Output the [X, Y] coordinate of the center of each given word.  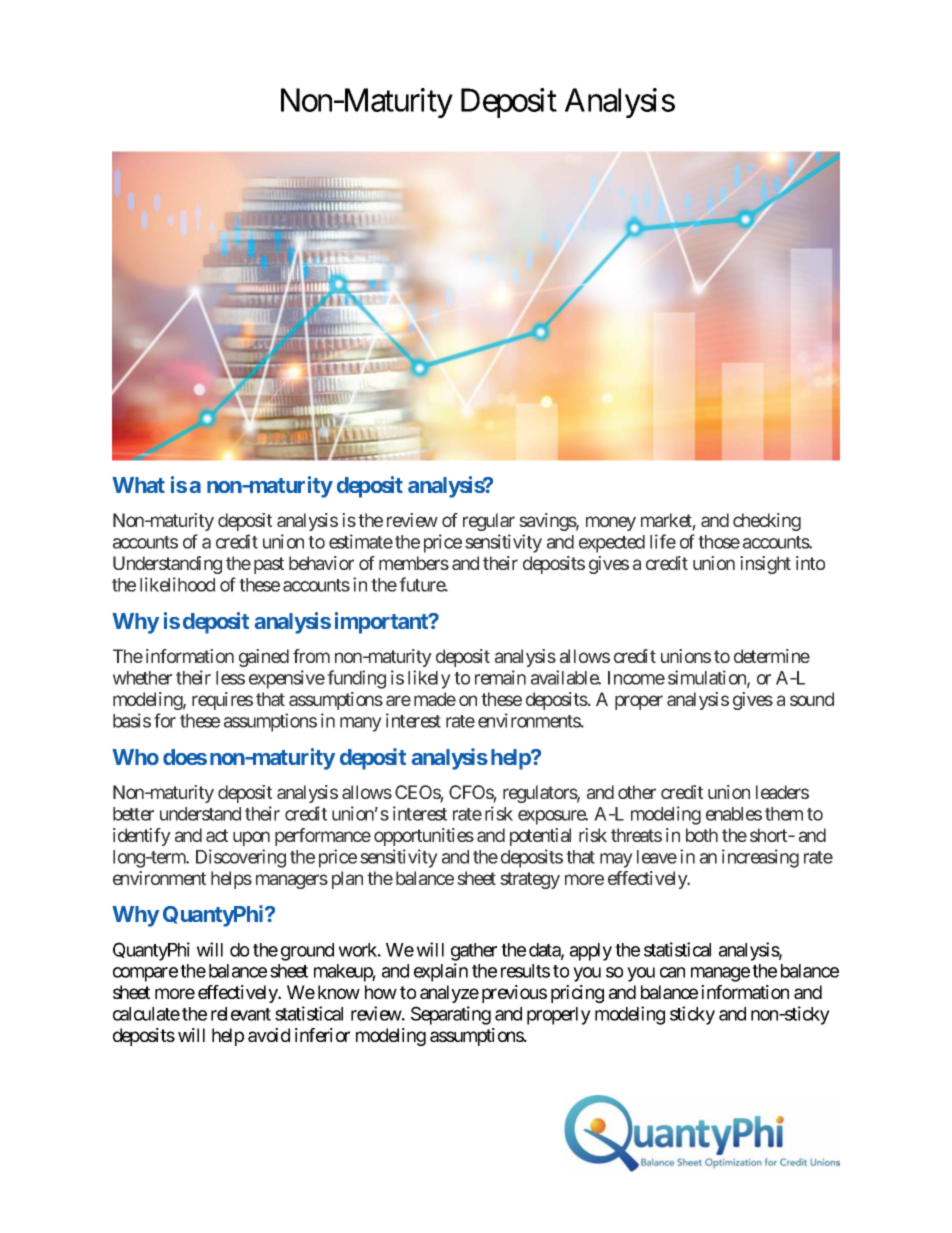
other [637, 792]
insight [765, 565]
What [138, 485]
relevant [241, 1014]
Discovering [241, 858]
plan [347, 880]
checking [767, 522]
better [133, 814]
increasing [760, 858]
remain [500, 677]
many [361, 724]
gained [264, 658]
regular [489, 522]
